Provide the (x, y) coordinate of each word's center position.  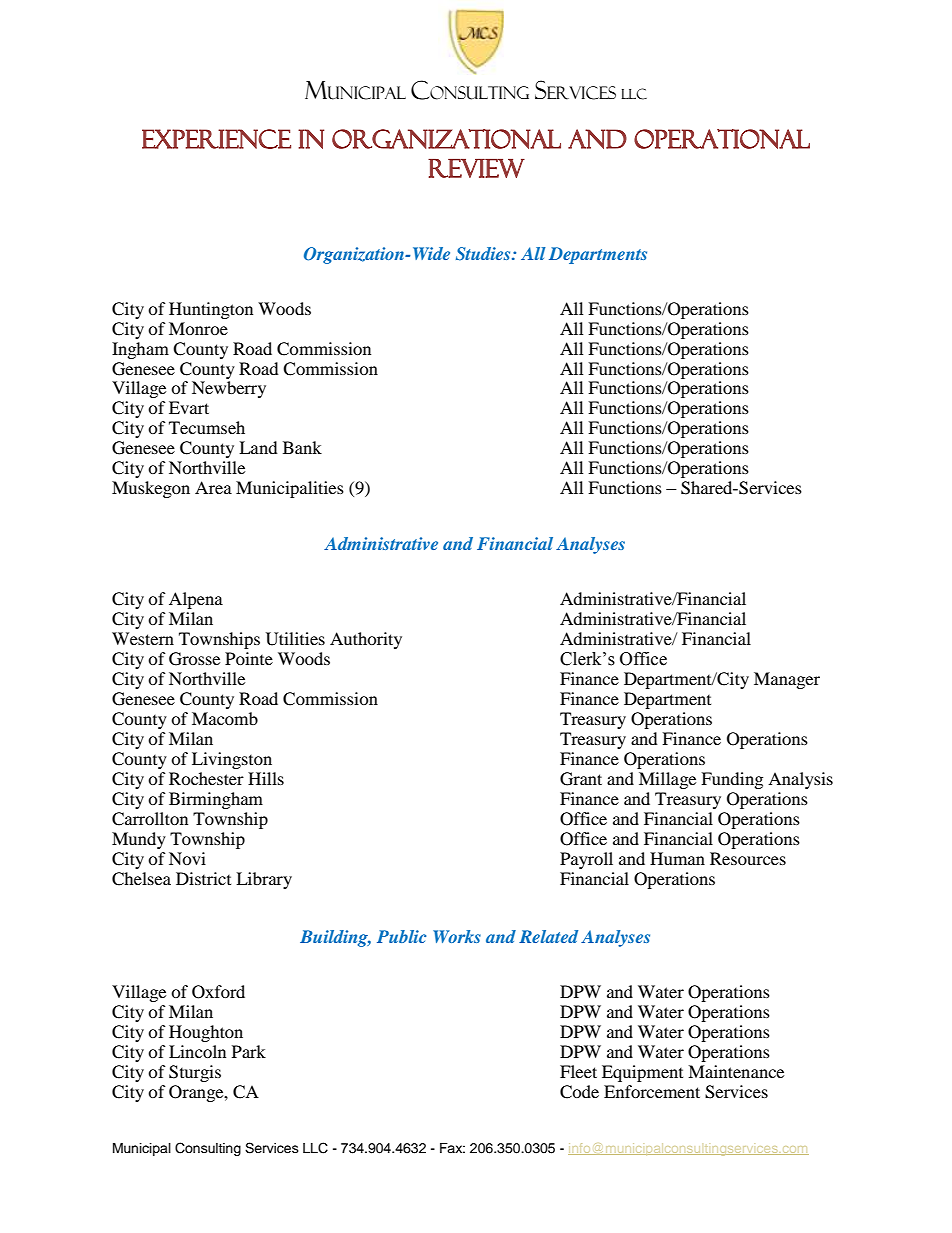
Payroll (586, 860)
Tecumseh (207, 427)
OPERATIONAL (722, 139)
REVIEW (476, 168)
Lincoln (197, 1051)
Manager (787, 680)
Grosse (194, 659)
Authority (366, 640)
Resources (748, 858)
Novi (187, 858)
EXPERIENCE (216, 139)
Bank (302, 447)
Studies (484, 254)
